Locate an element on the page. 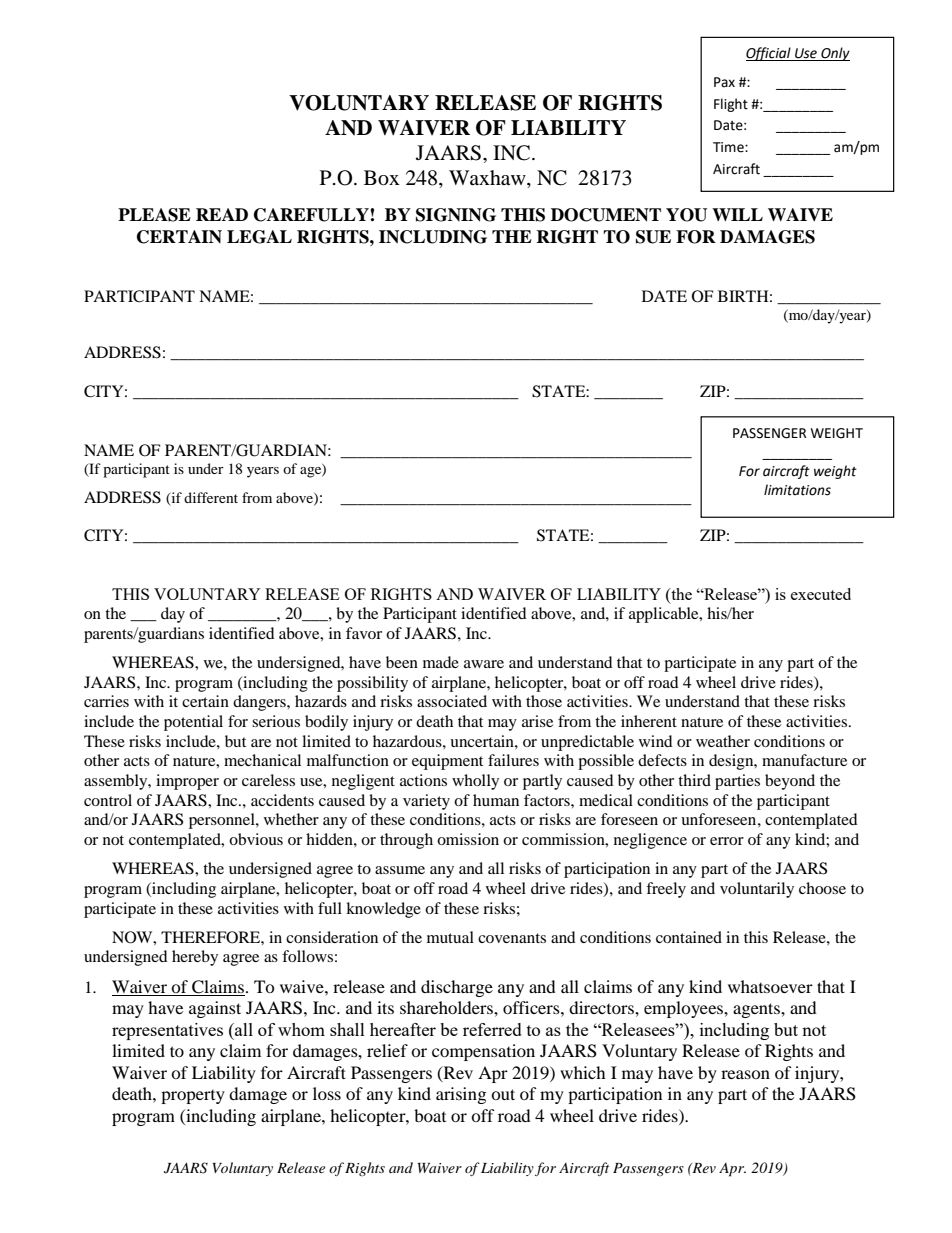 This image has width=952, height=1233. property is located at coordinates (193, 1097).
